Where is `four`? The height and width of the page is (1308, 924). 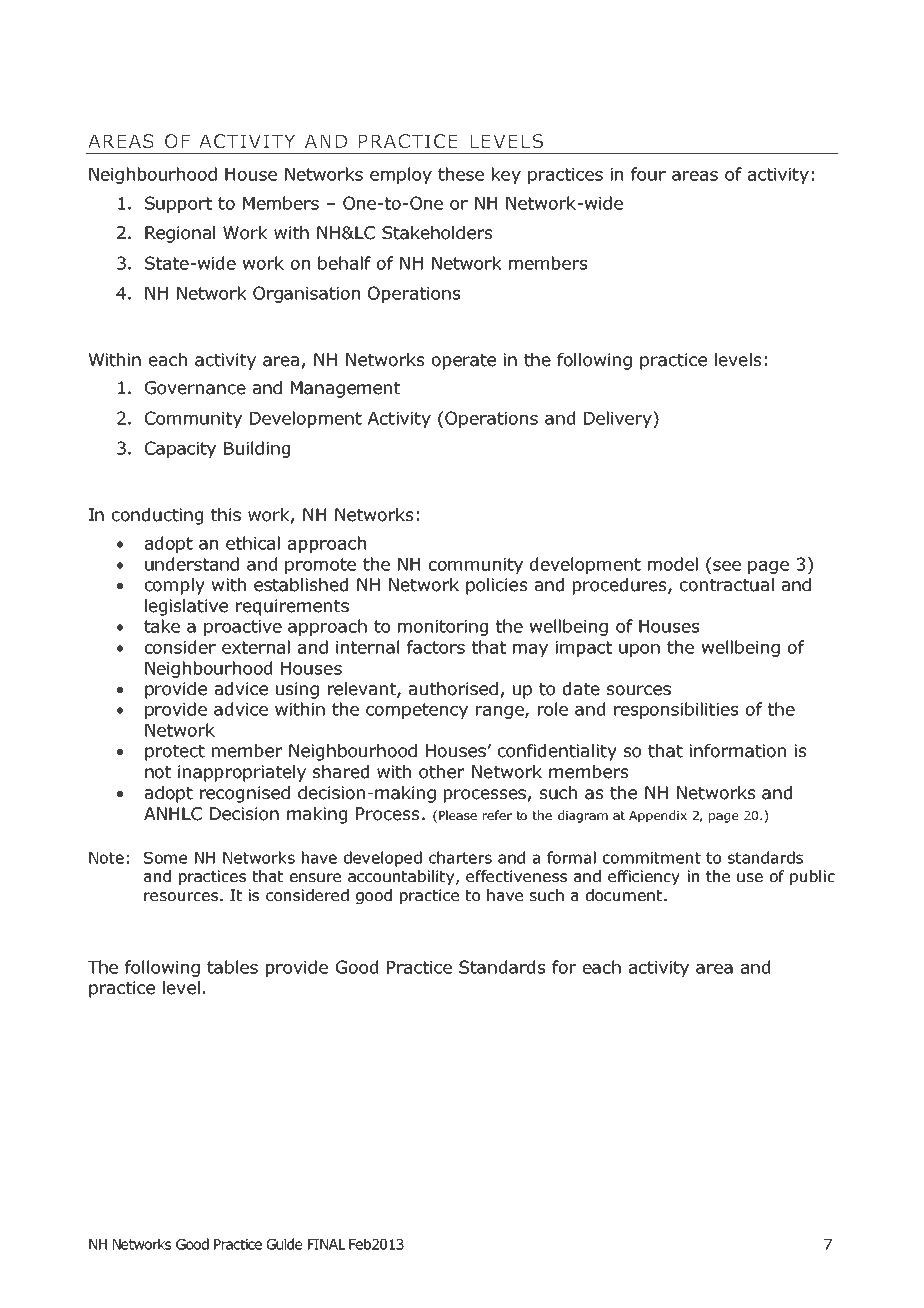
four is located at coordinates (648, 174).
